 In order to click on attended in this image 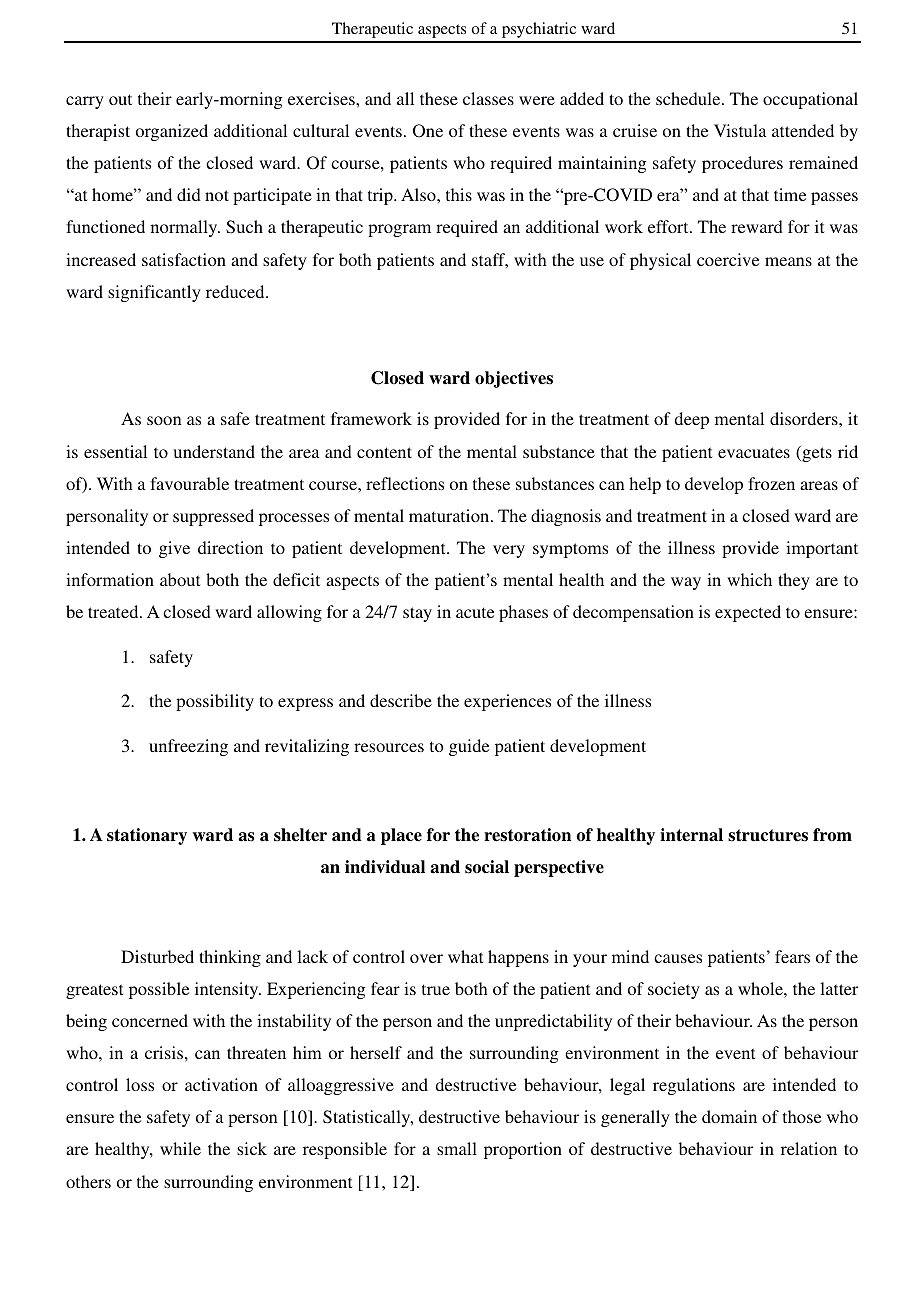, I will do `click(803, 130)`.
